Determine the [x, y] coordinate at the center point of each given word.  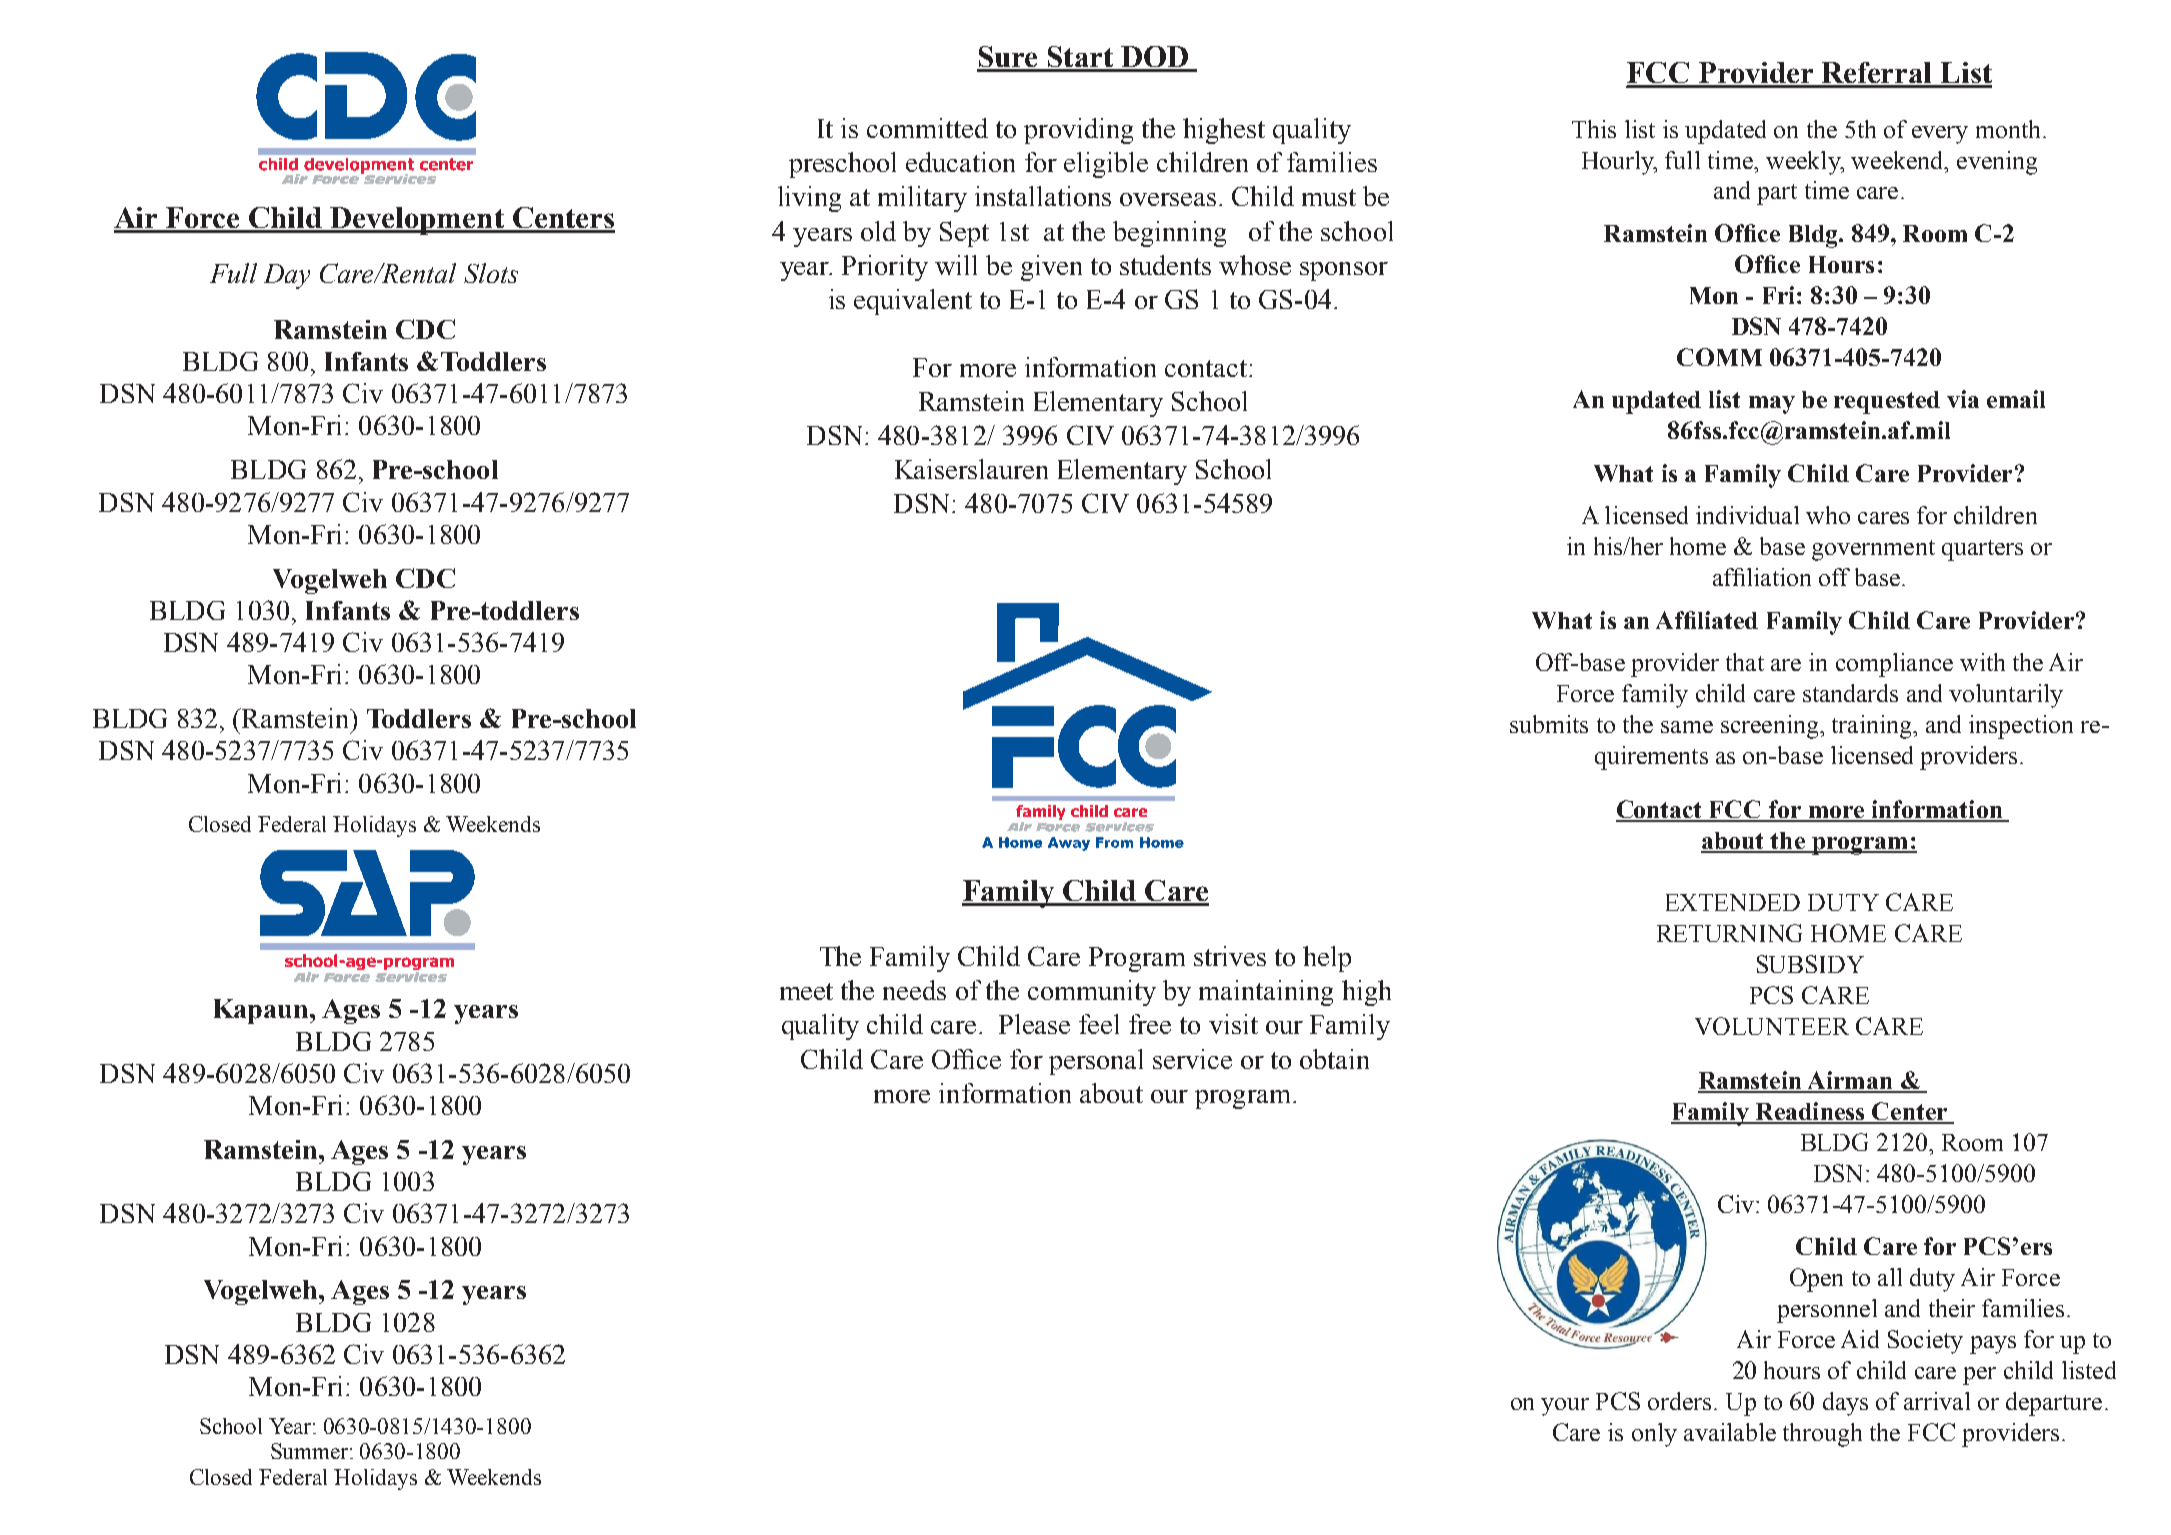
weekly [1804, 163]
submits [1549, 724]
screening [1771, 727]
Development [417, 221]
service [1192, 1059]
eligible [1106, 165]
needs [914, 990]
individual [1747, 515]
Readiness [1810, 1112]
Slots [491, 273]
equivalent [913, 302]
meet [806, 991]
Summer [311, 1451]
